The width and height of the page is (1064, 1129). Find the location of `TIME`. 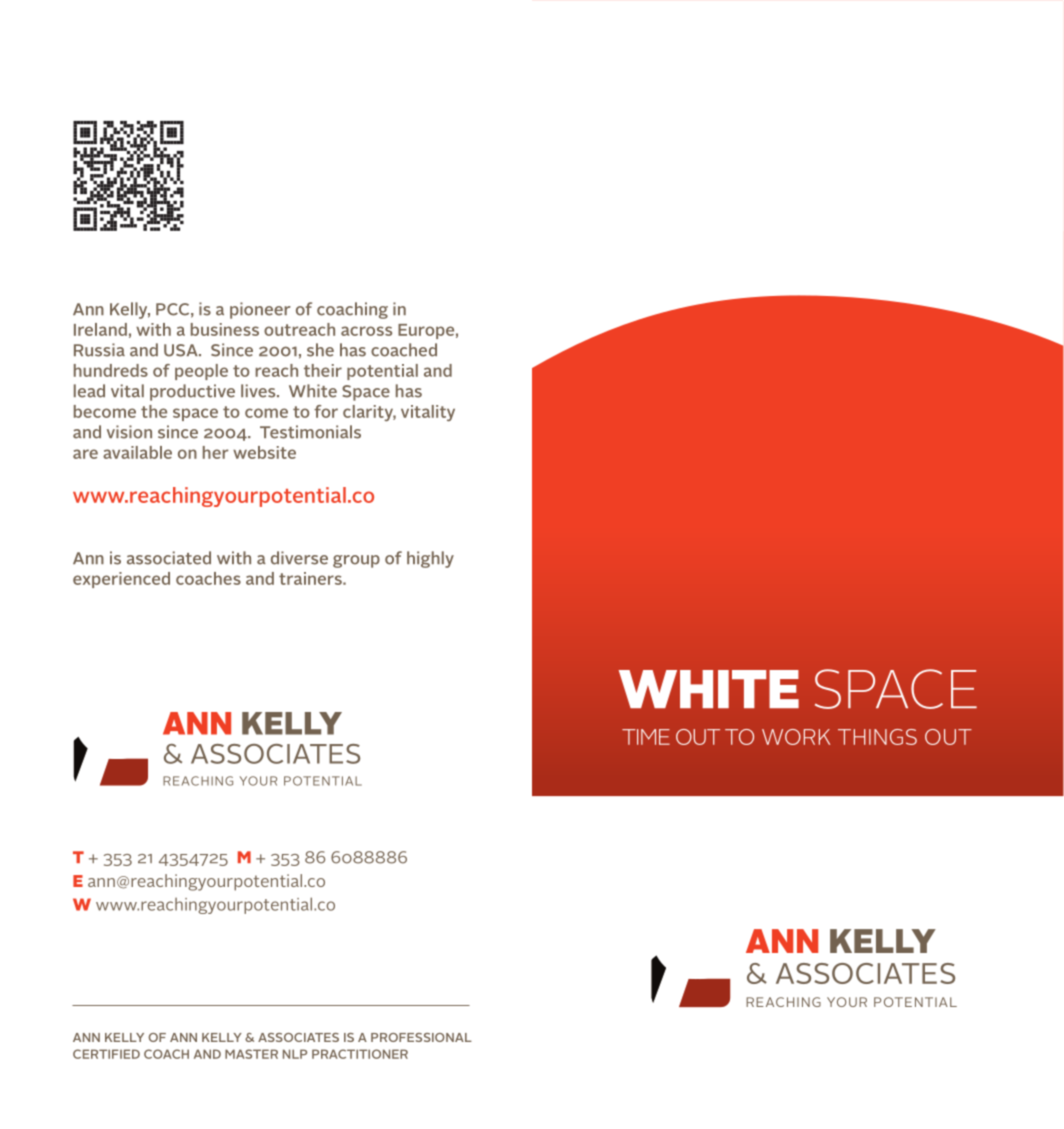

TIME is located at coordinates (646, 737).
